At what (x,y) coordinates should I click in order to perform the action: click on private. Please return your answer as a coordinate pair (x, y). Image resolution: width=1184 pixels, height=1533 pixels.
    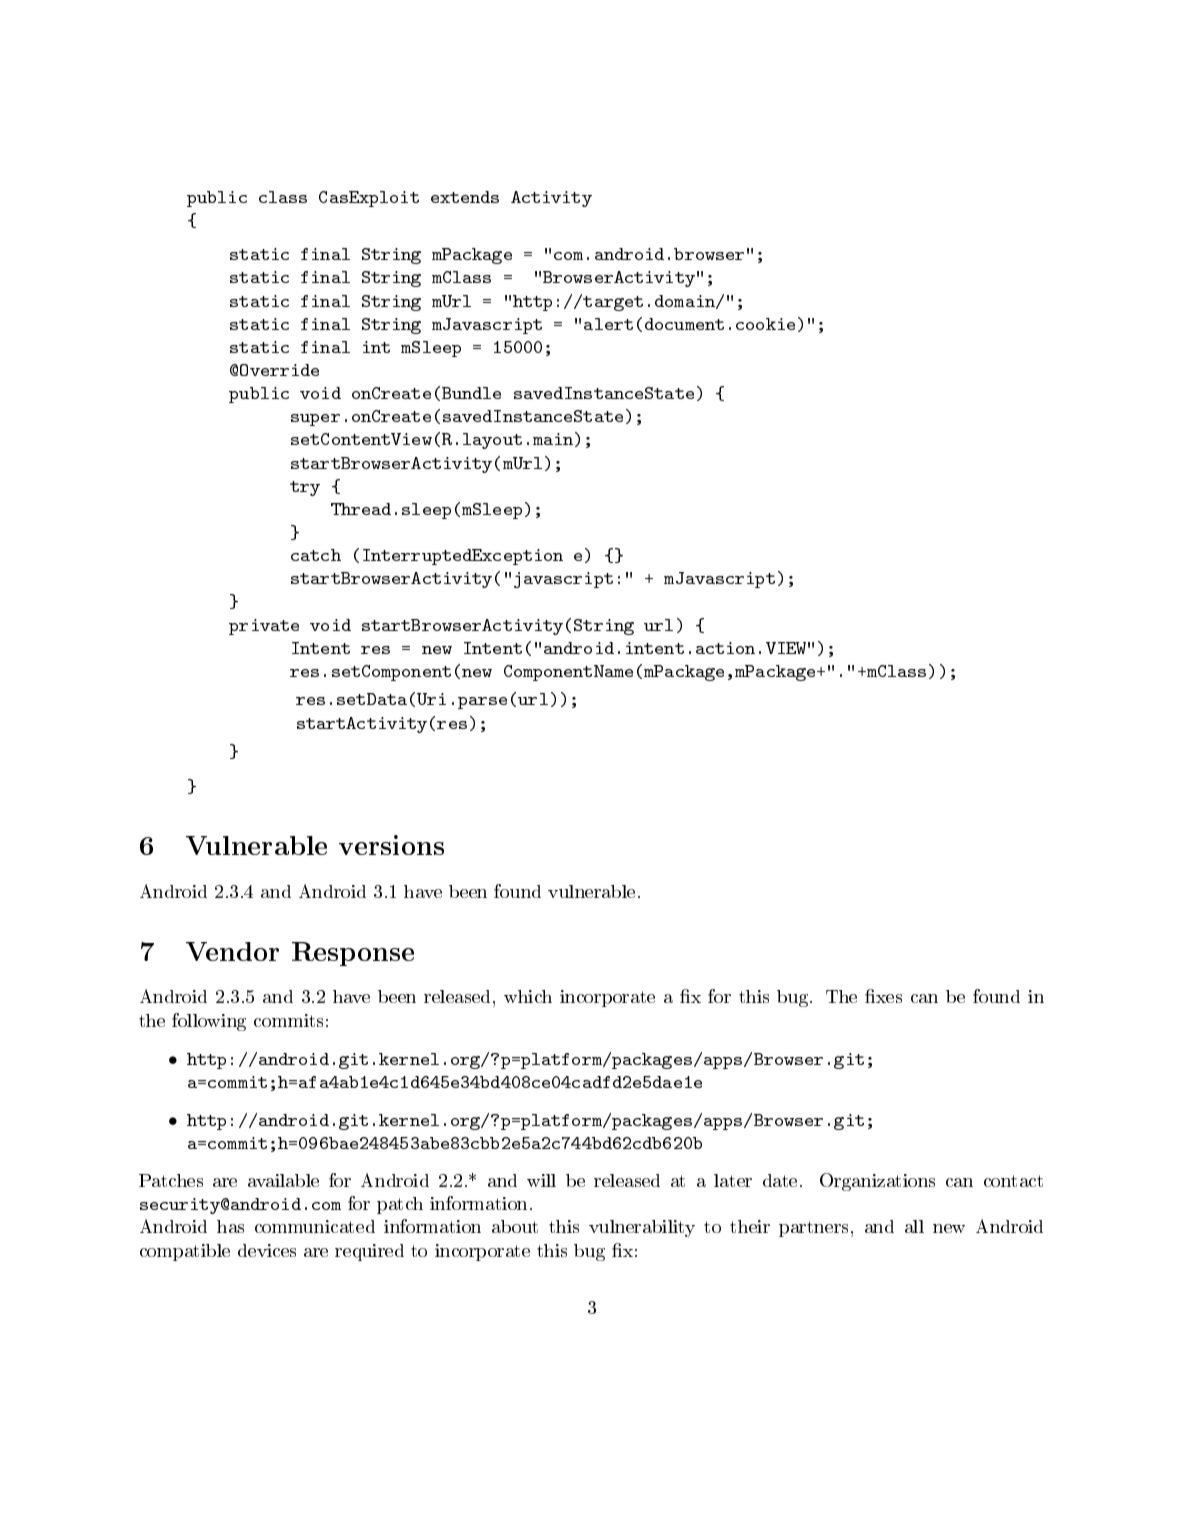
    Looking at the image, I should click on (264, 627).
